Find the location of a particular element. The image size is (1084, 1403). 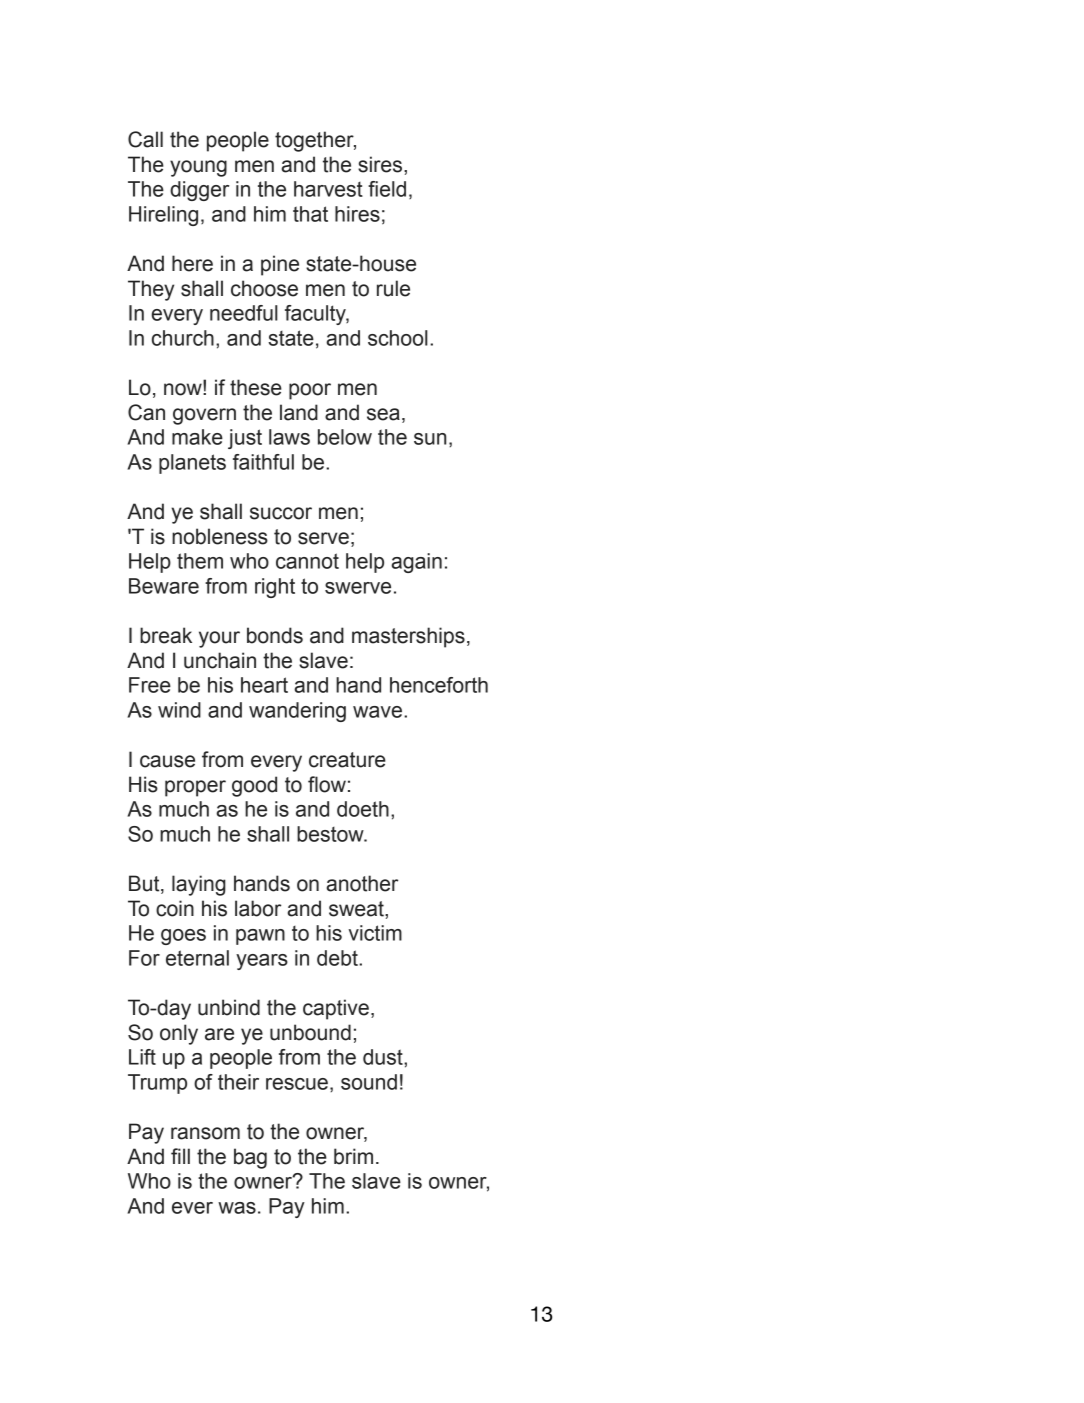

fill is located at coordinates (180, 1156).
